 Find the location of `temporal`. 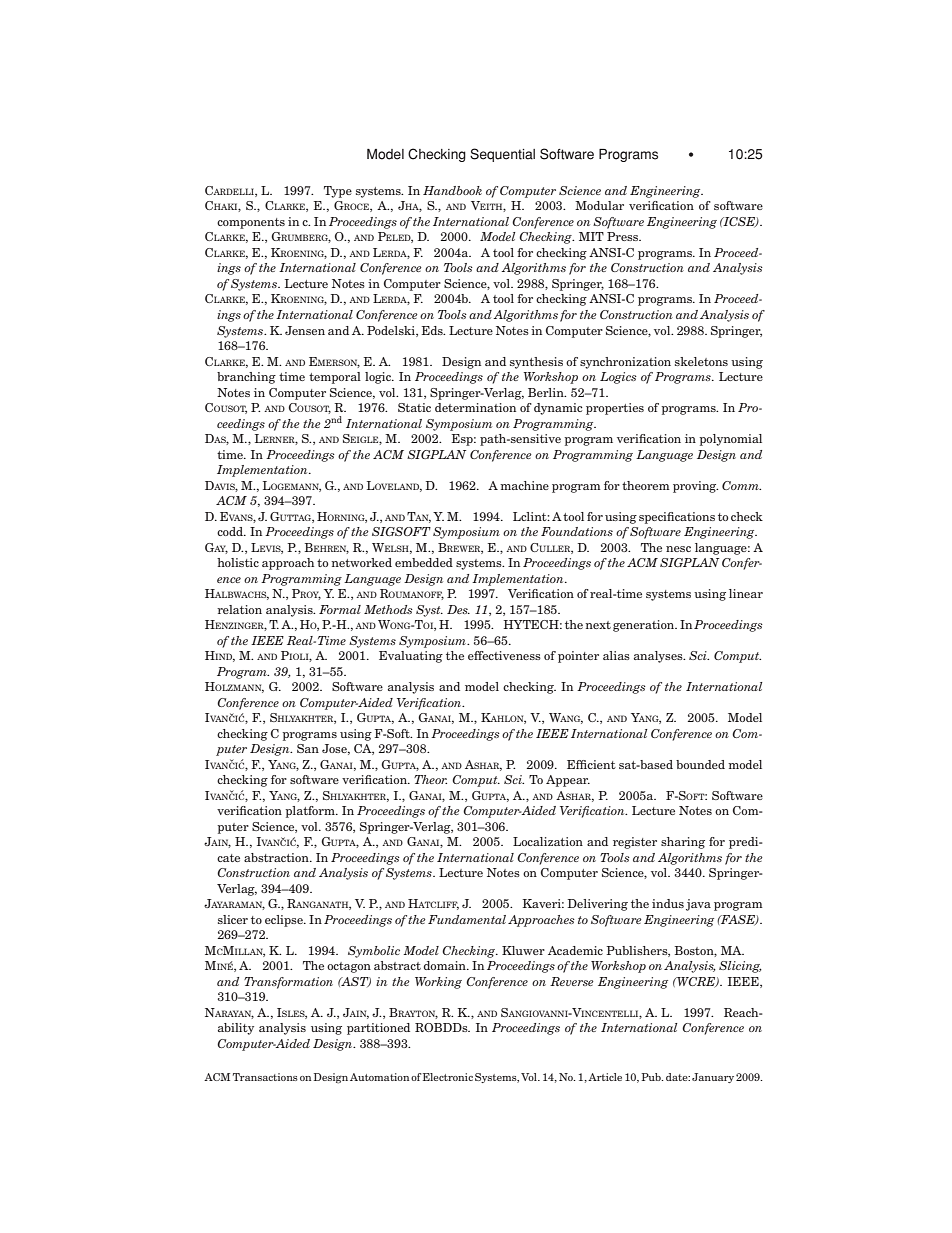

temporal is located at coordinates (335, 378).
